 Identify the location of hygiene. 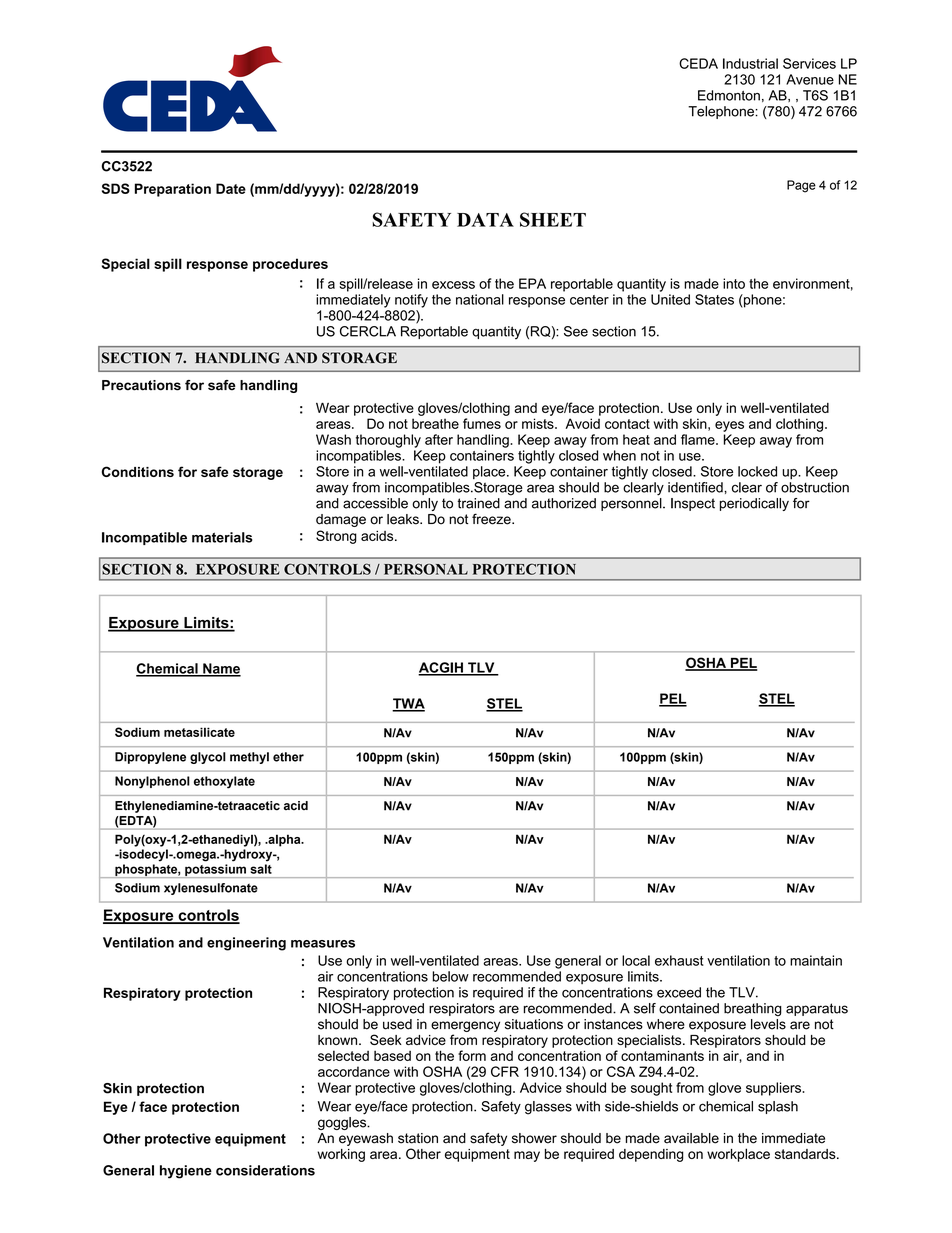
(186, 1172).
